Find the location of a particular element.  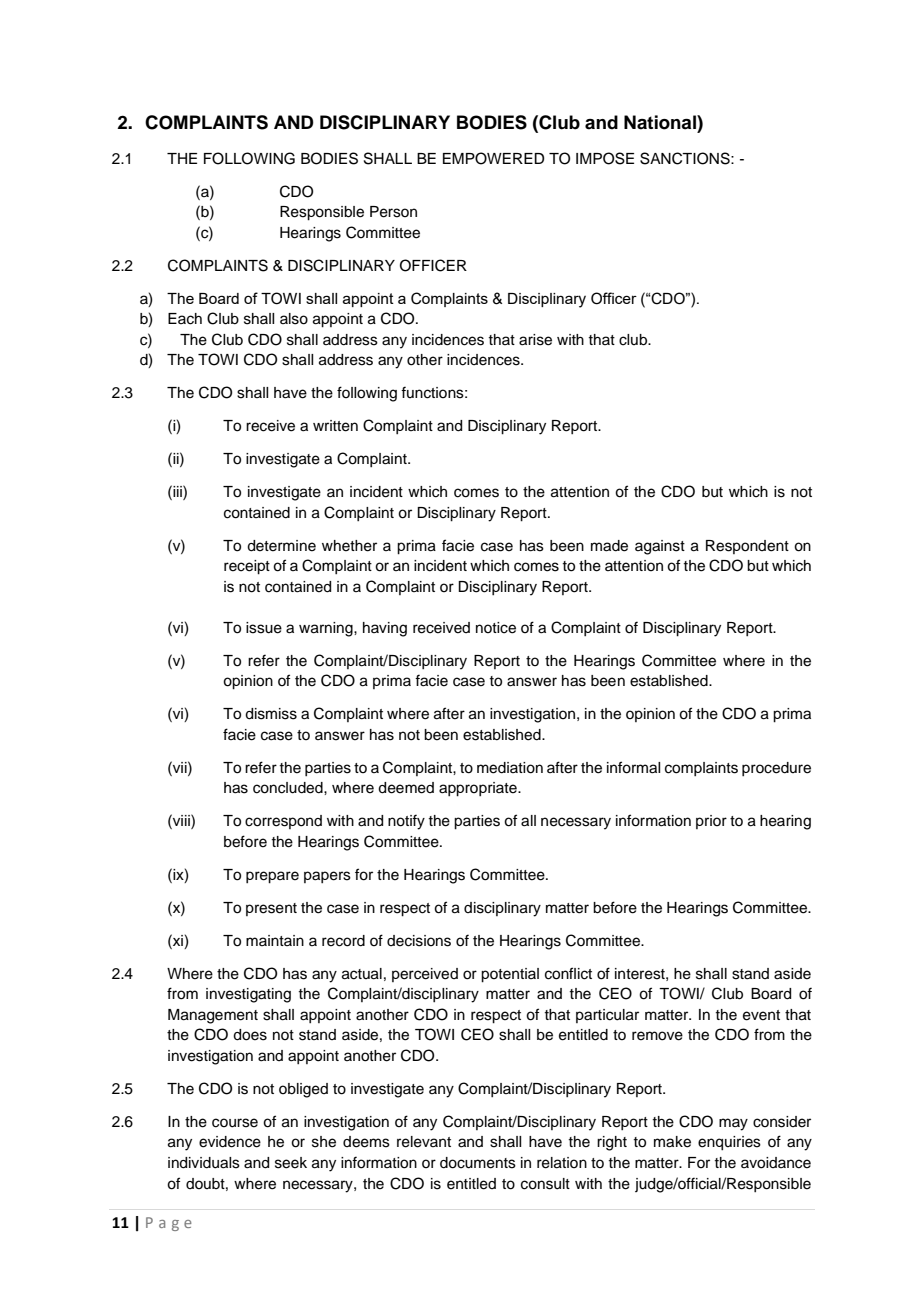

prior is located at coordinates (711, 822).
